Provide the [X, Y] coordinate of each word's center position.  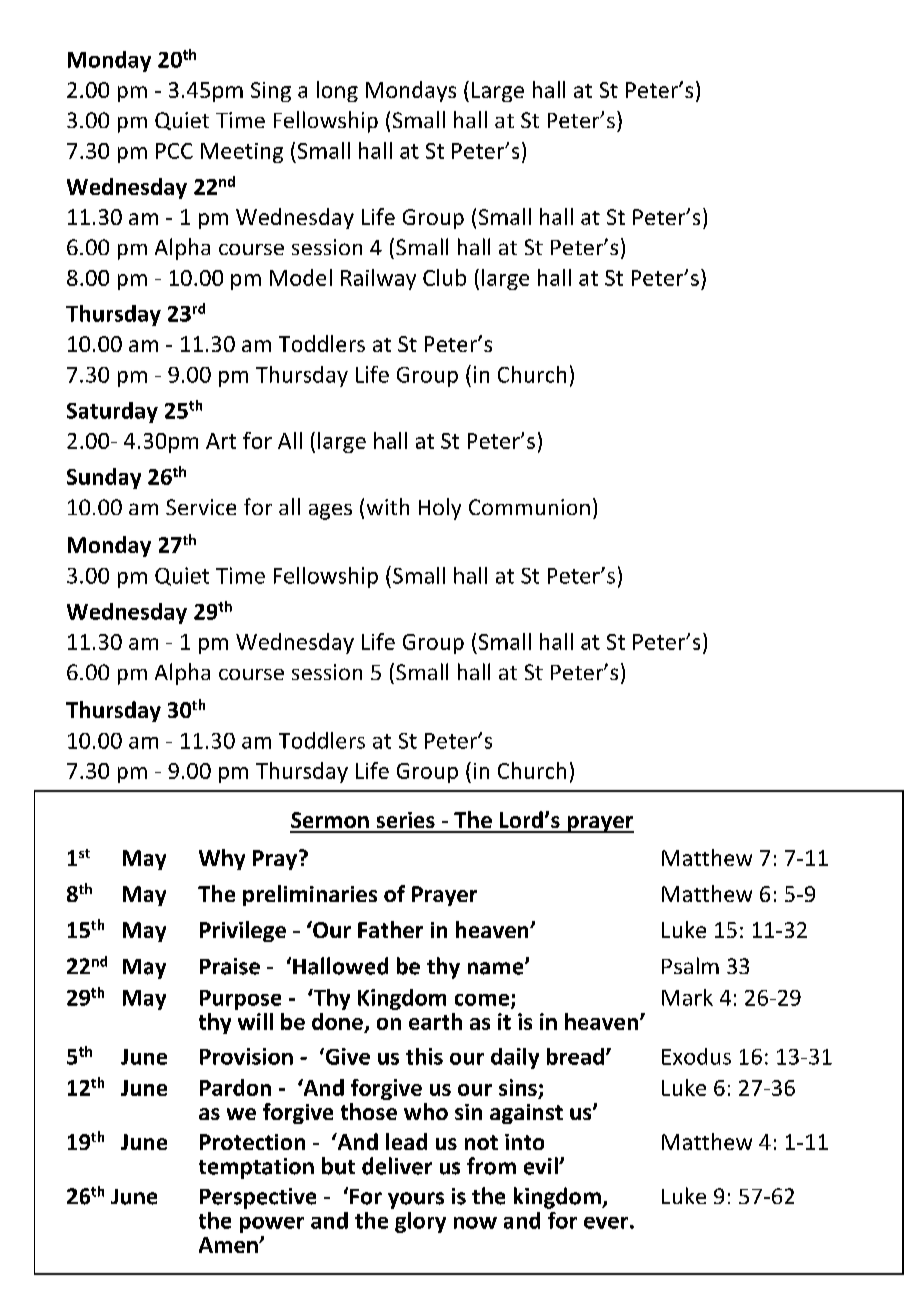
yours [416, 1200]
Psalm [690, 965]
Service [201, 507]
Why [222, 859]
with [388, 506]
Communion [529, 507]
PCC [174, 151]
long [337, 91]
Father [390, 929]
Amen [229, 1245]
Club [444, 277]
